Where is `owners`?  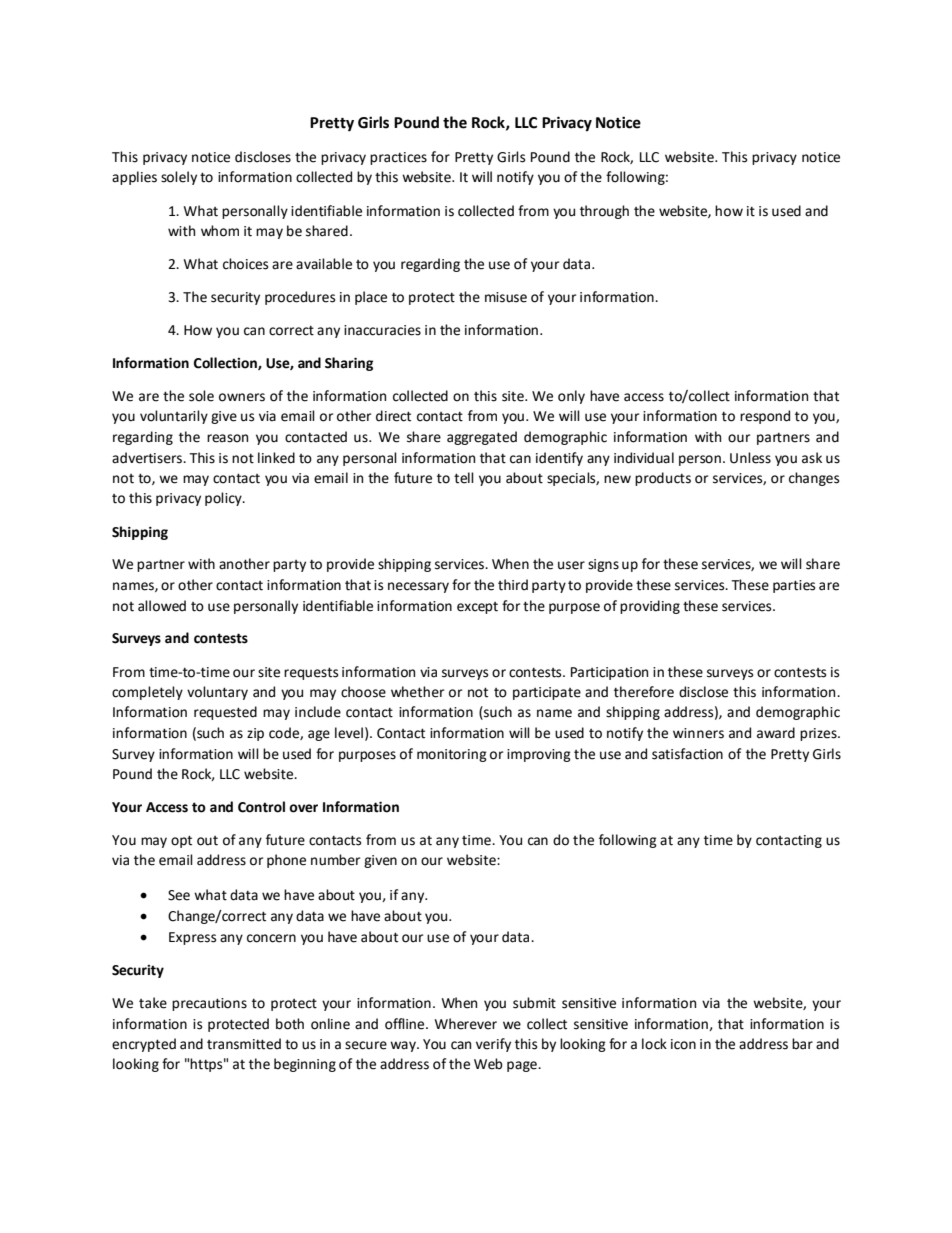
owners is located at coordinates (242, 397).
